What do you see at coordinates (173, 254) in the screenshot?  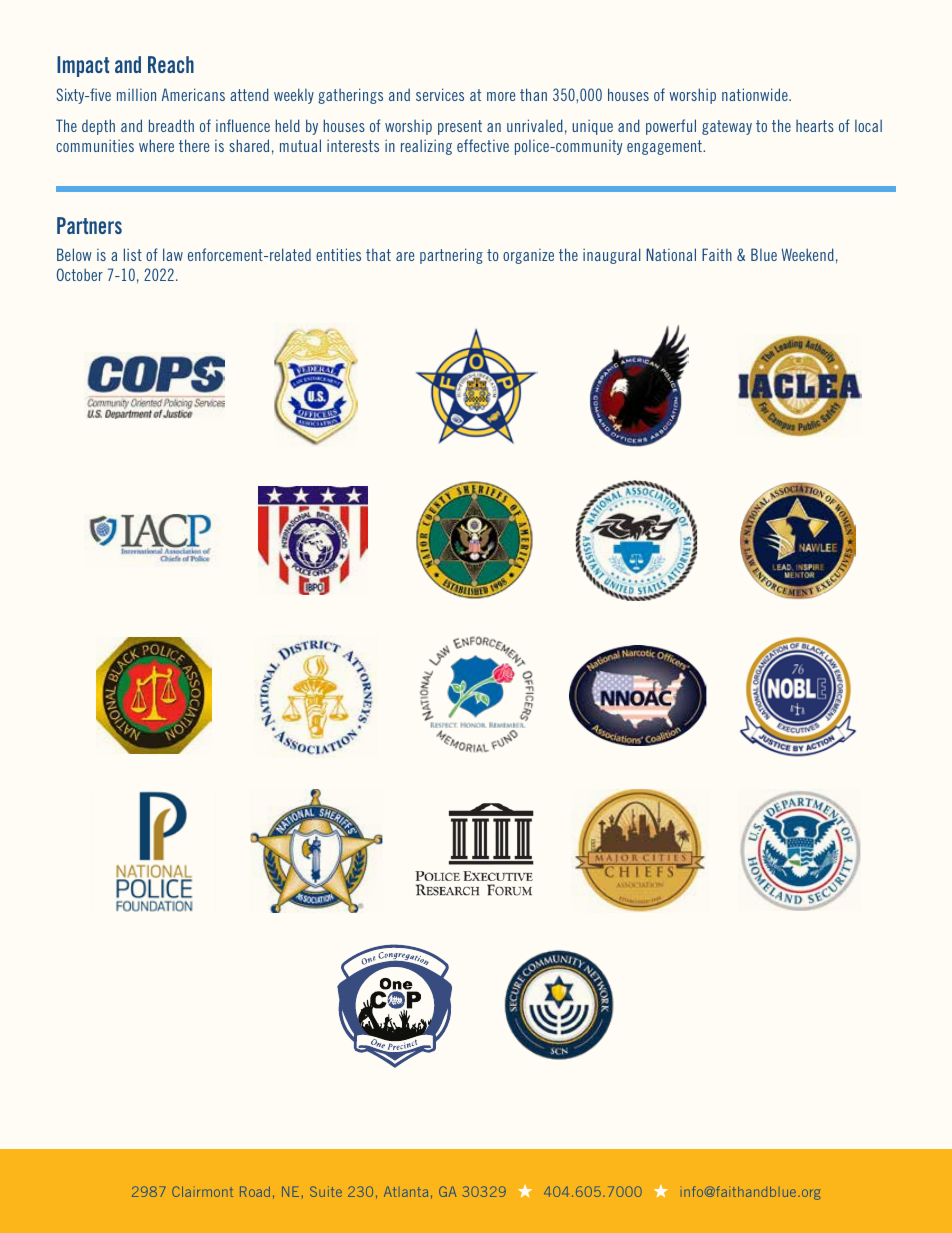 I see `law` at bounding box center [173, 254].
